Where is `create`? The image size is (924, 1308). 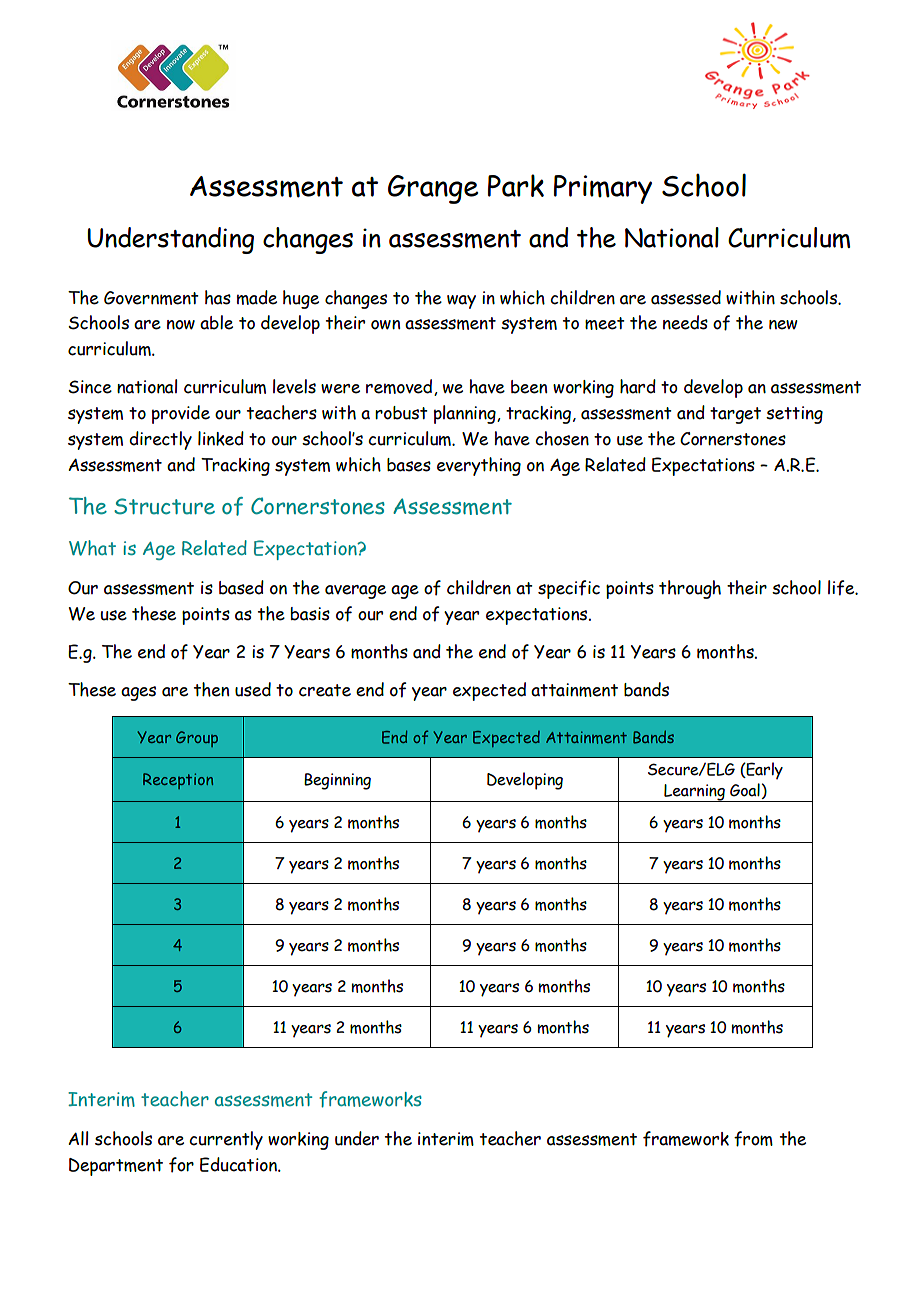
create is located at coordinates (325, 690).
